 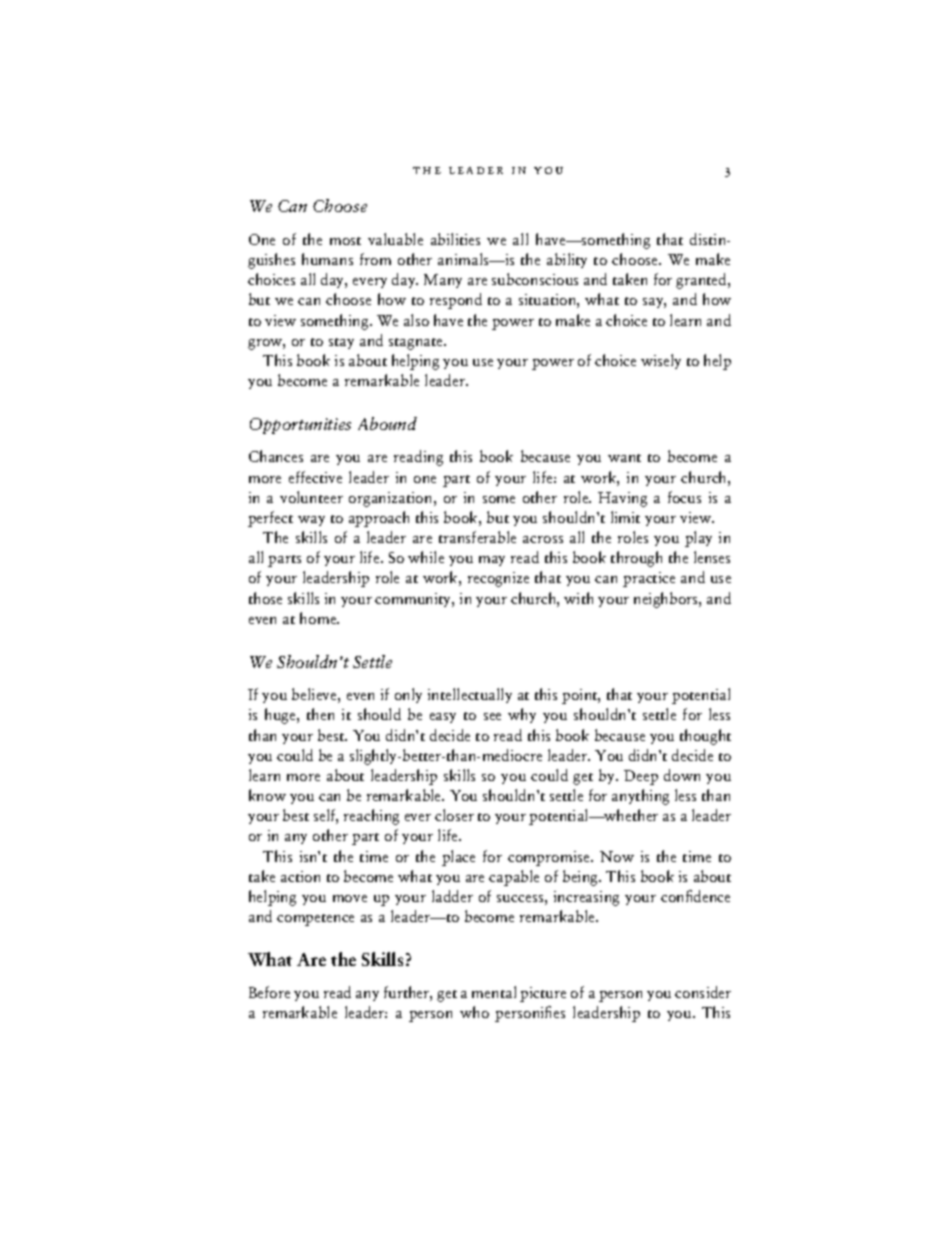 I want to click on home, so click(x=319, y=618).
